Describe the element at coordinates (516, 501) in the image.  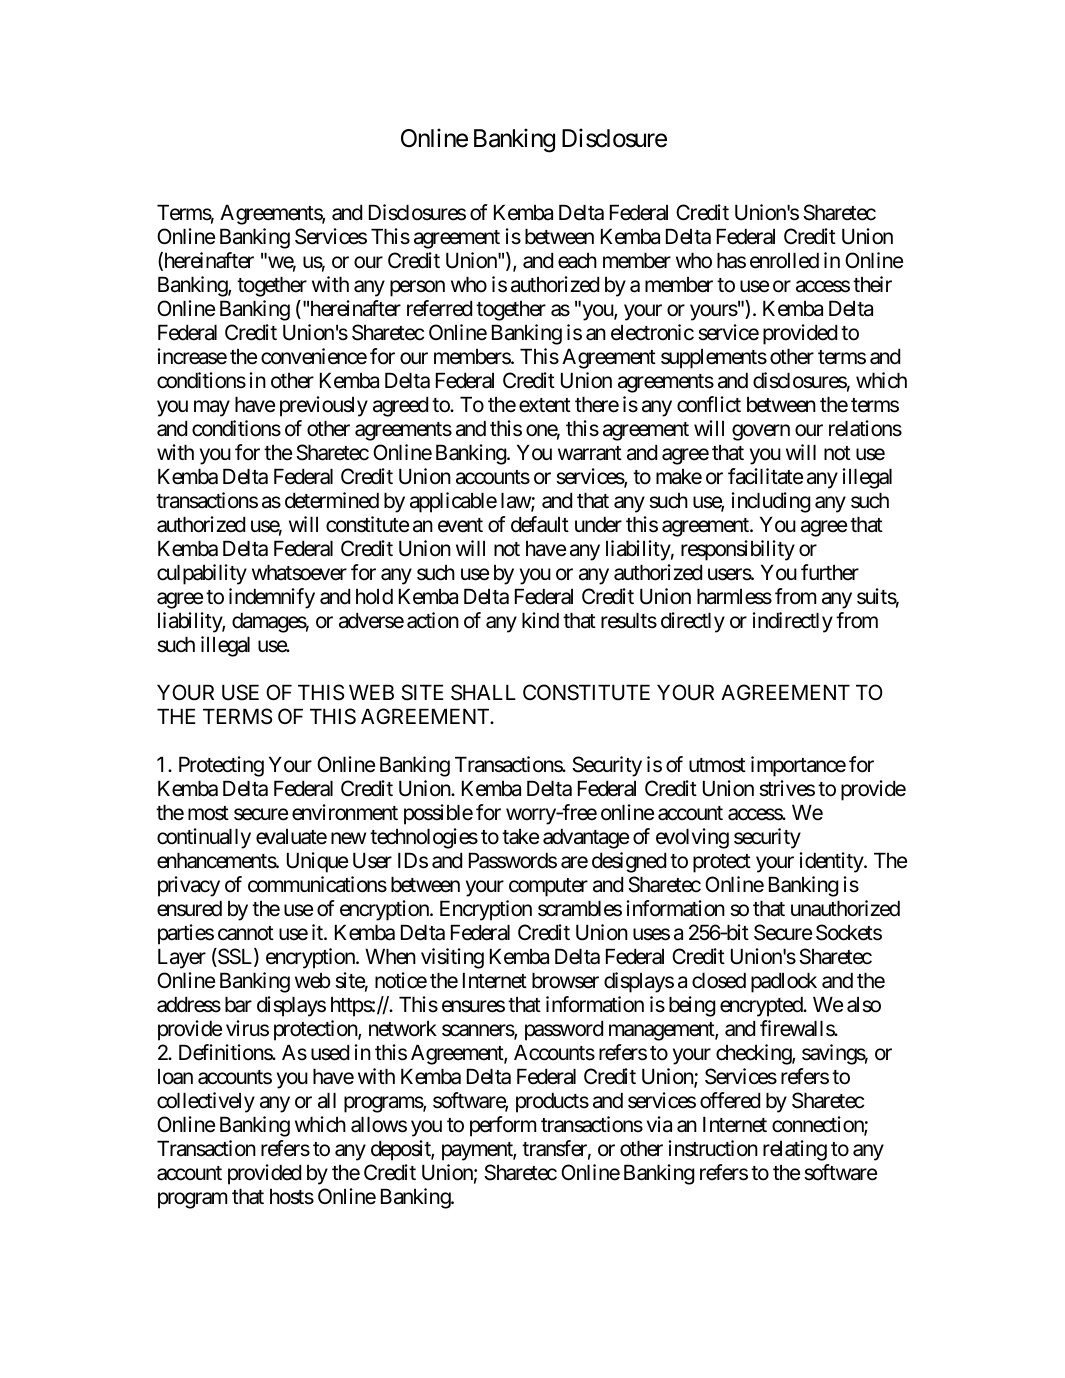
I see `law` at that location.
